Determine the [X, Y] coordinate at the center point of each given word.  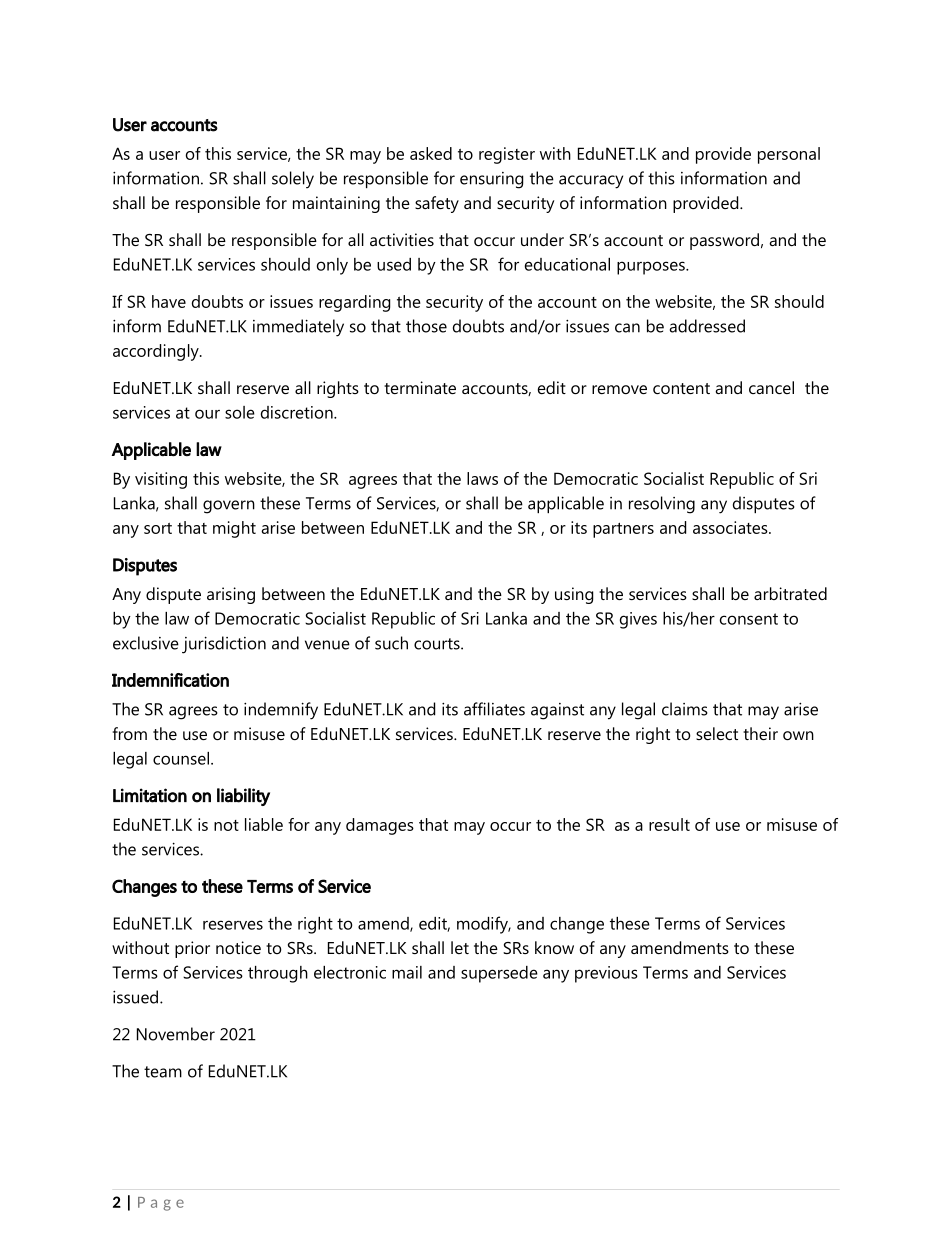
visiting [161, 480]
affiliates [494, 709]
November [176, 1034]
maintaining [336, 204]
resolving [662, 505]
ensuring [491, 180]
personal [789, 155]
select [717, 733]
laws [482, 478]
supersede [499, 974]
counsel [181, 758]
